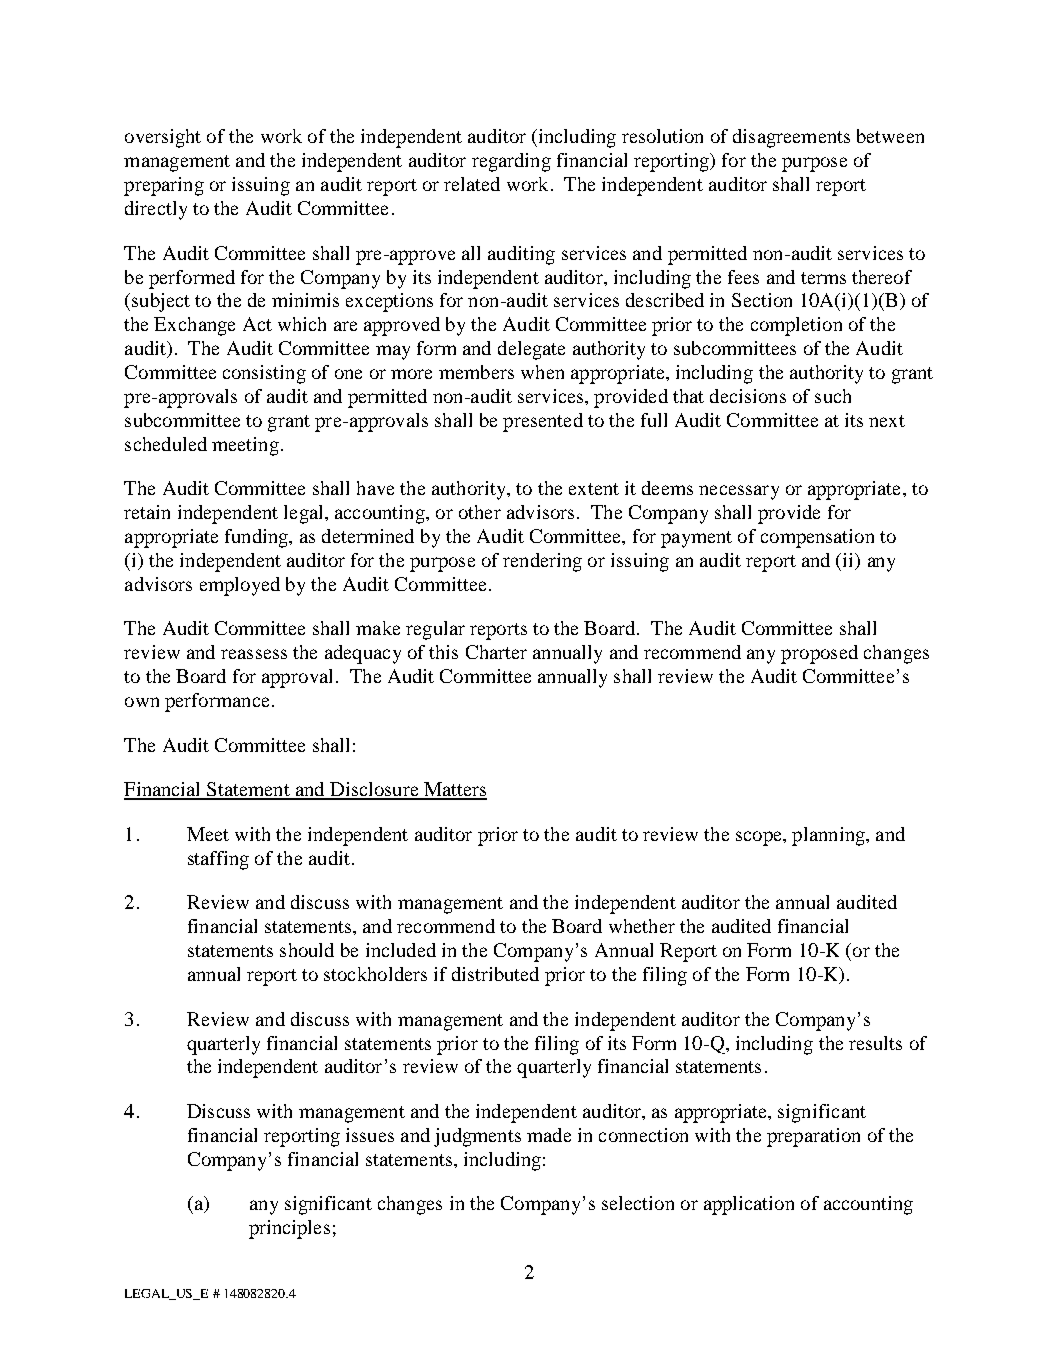 This screenshot has height=1370, width=1058. I want to click on disagreements, so click(791, 138).
